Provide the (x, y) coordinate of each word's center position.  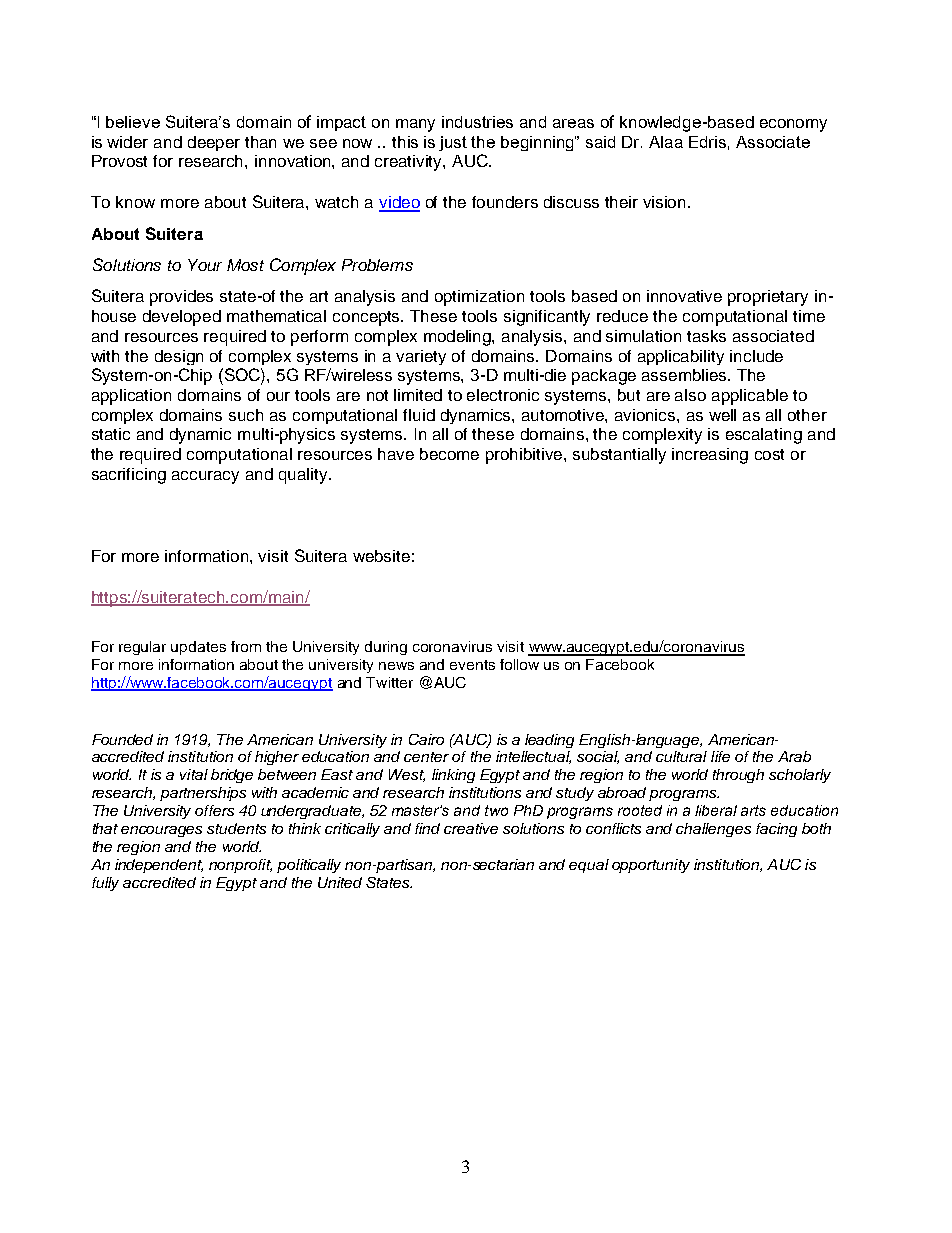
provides (181, 298)
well (722, 415)
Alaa (666, 142)
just (453, 143)
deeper (214, 143)
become (449, 454)
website (381, 556)
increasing (710, 456)
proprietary (768, 298)
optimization (479, 298)
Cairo (426, 739)
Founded (122, 739)
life (720, 756)
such (246, 415)
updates (198, 648)
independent (159, 866)
